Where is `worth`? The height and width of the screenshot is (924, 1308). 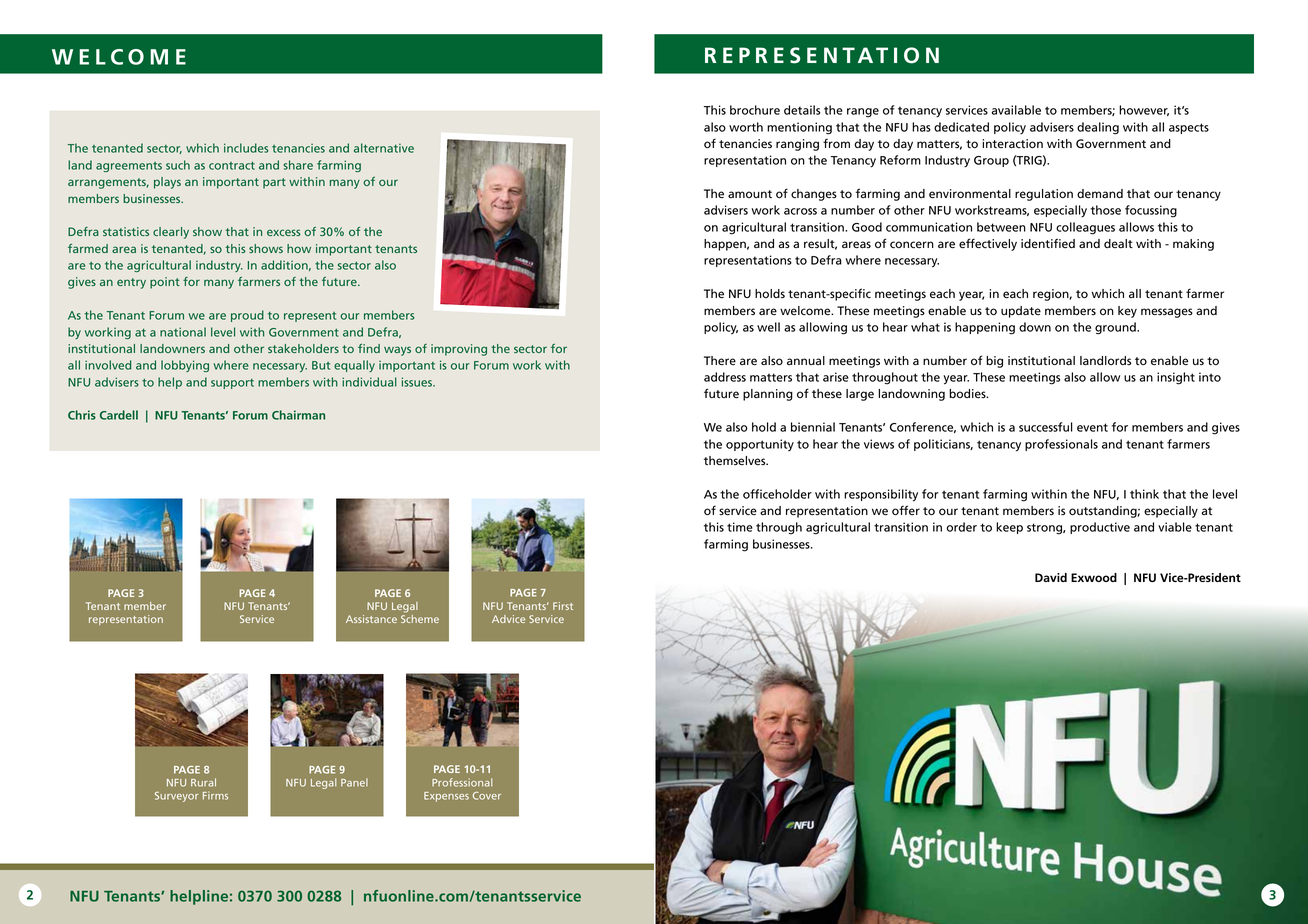 worth is located at coordinates (746, 127).
